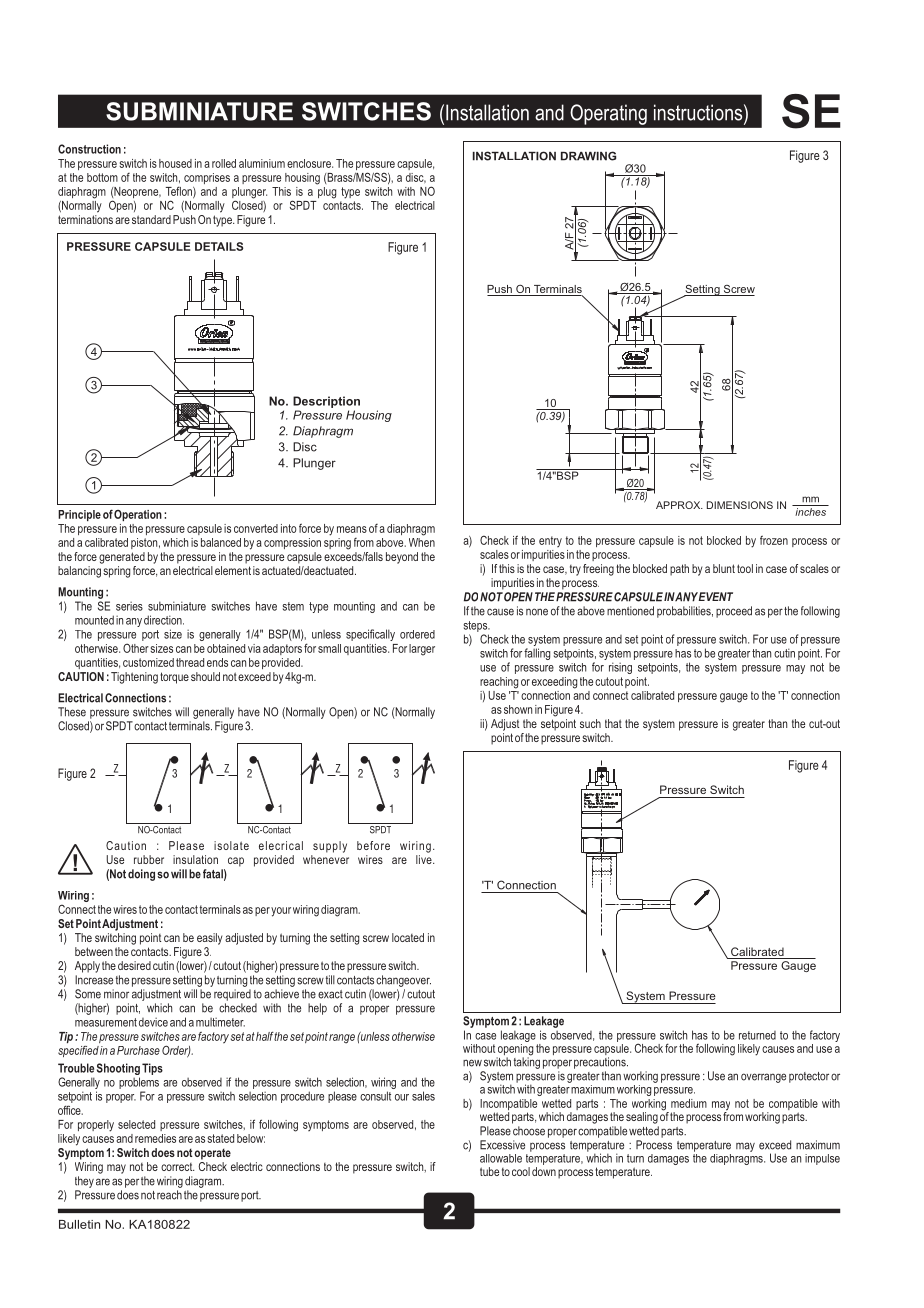 Image resolution: width=924 pixels, height=1308 pixels. What do you see at coordinates (209, 939) in the image?
I see `easily` at bounding box center [209, 939].
